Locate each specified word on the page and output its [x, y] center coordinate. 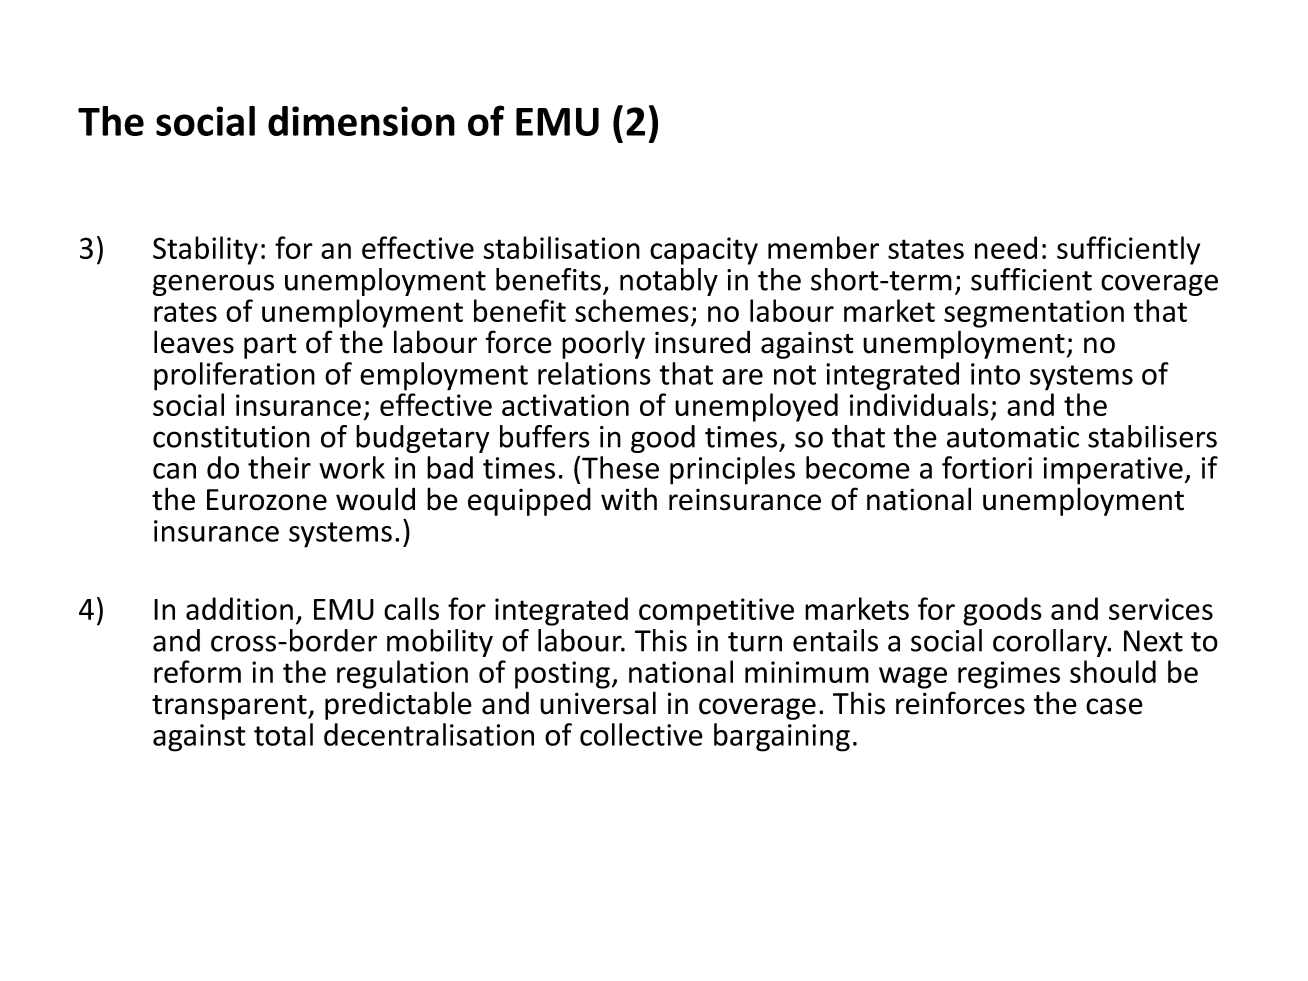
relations [594, 373]
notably [669, 282]
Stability [205, 250]
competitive [716, 612]
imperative [1113, 471]
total [283, 734]
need [1006, 247]
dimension [361, 121]
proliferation [234, 376]
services [1161, 609]
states [926, 249]
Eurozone [267, 500]
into [995, 374]
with [629, 499]
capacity [704, 251]
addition [239, 608]
